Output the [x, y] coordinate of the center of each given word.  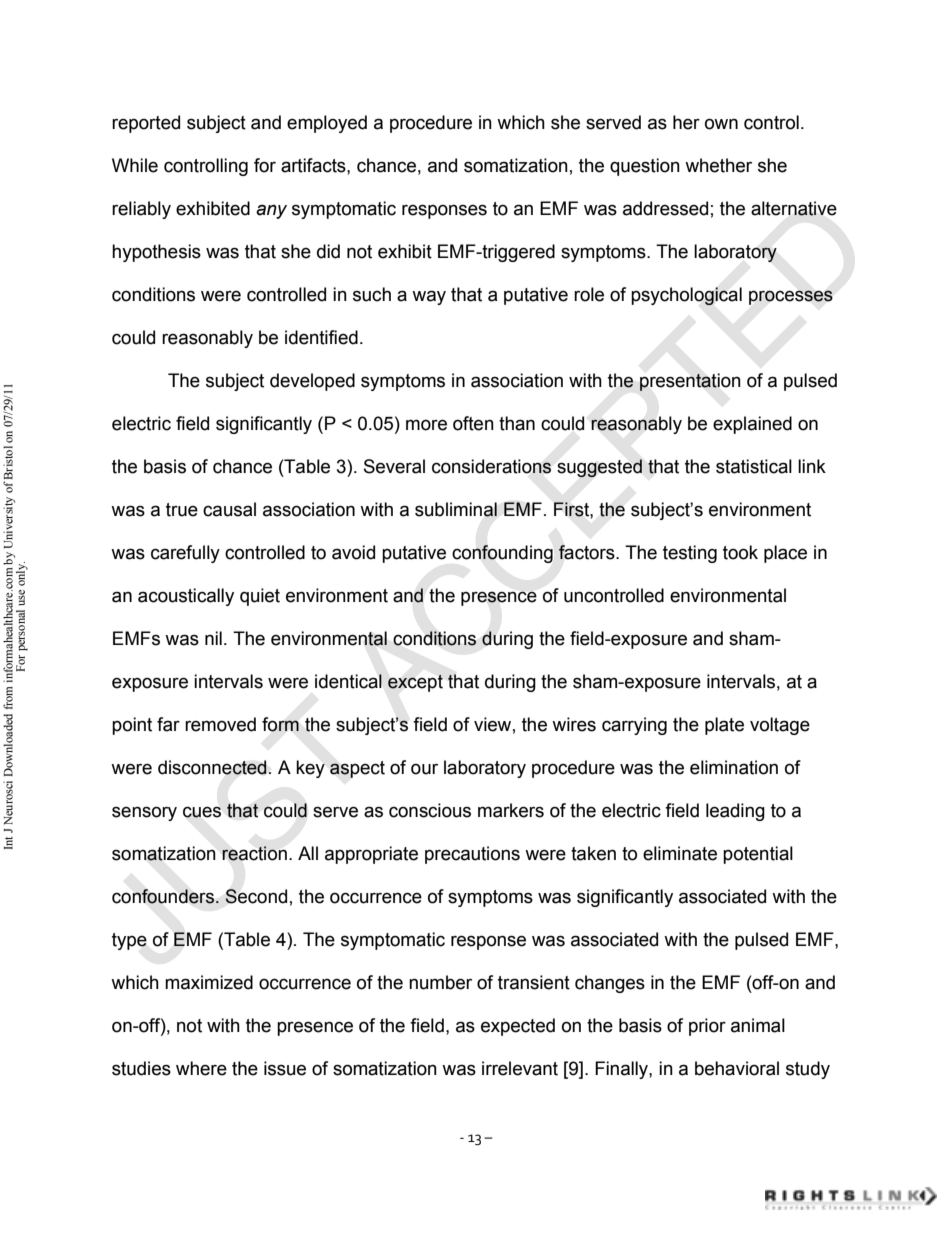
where [201, 1068]
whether [718, 165]
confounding [502, 554]
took [740, 552]
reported [146, 124]
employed [327, 124]
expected [518, 1027]
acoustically [186, 597]
